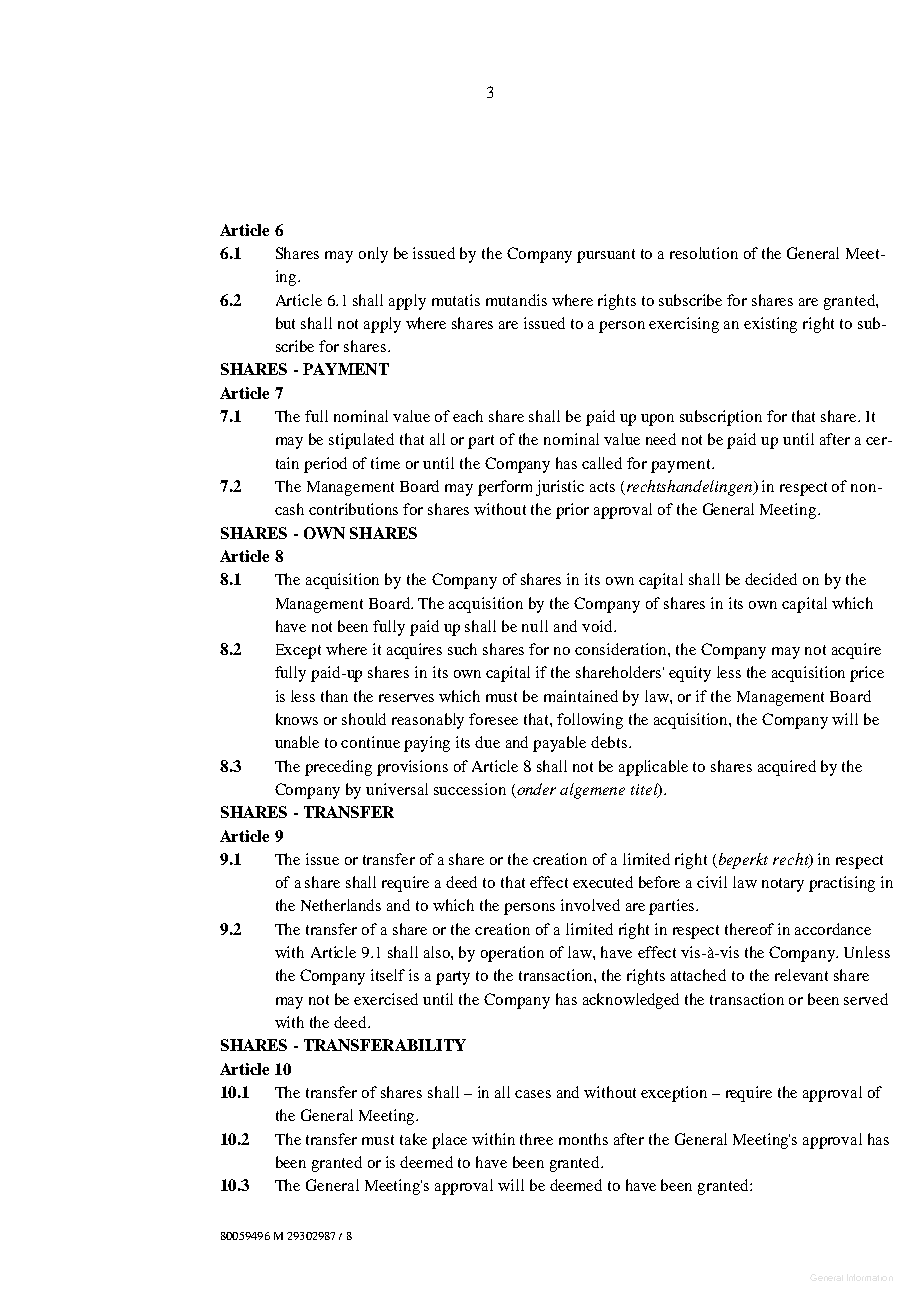 The image size is (924, 1308). What do you see at coordinates (385, 463) in the screenshot?
I see `time` at bounding box center [385, 463].
